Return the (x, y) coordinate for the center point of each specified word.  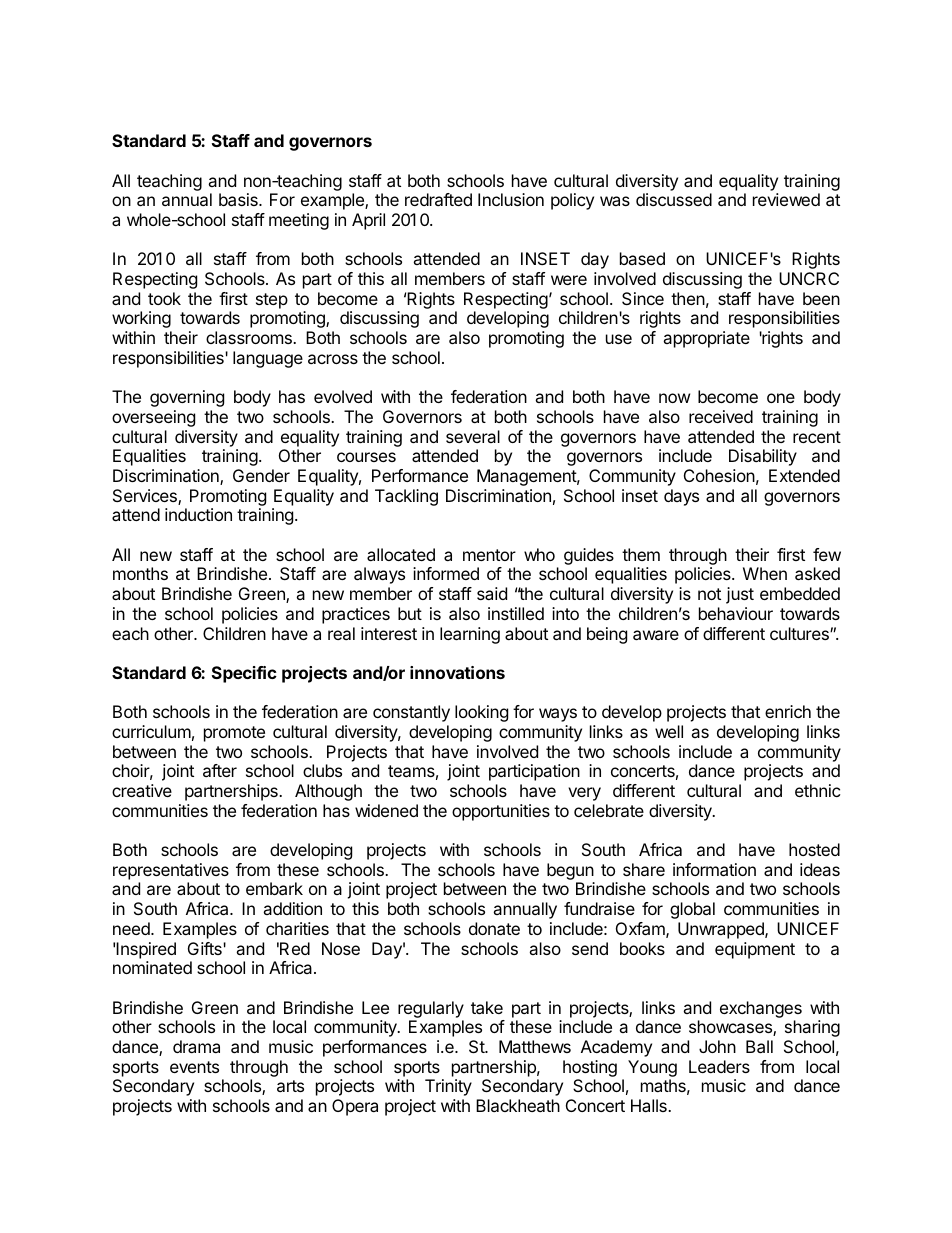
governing (187, 398)
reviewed (786, 199)
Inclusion (511, 199)
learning (470, 635)
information (714, 869)
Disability (763, 457)
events (194, 1067)
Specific (244, 674)
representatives (171, 871)
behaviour (736, 613)
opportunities (501, 812)
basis (239, 199)
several (473, 436)
